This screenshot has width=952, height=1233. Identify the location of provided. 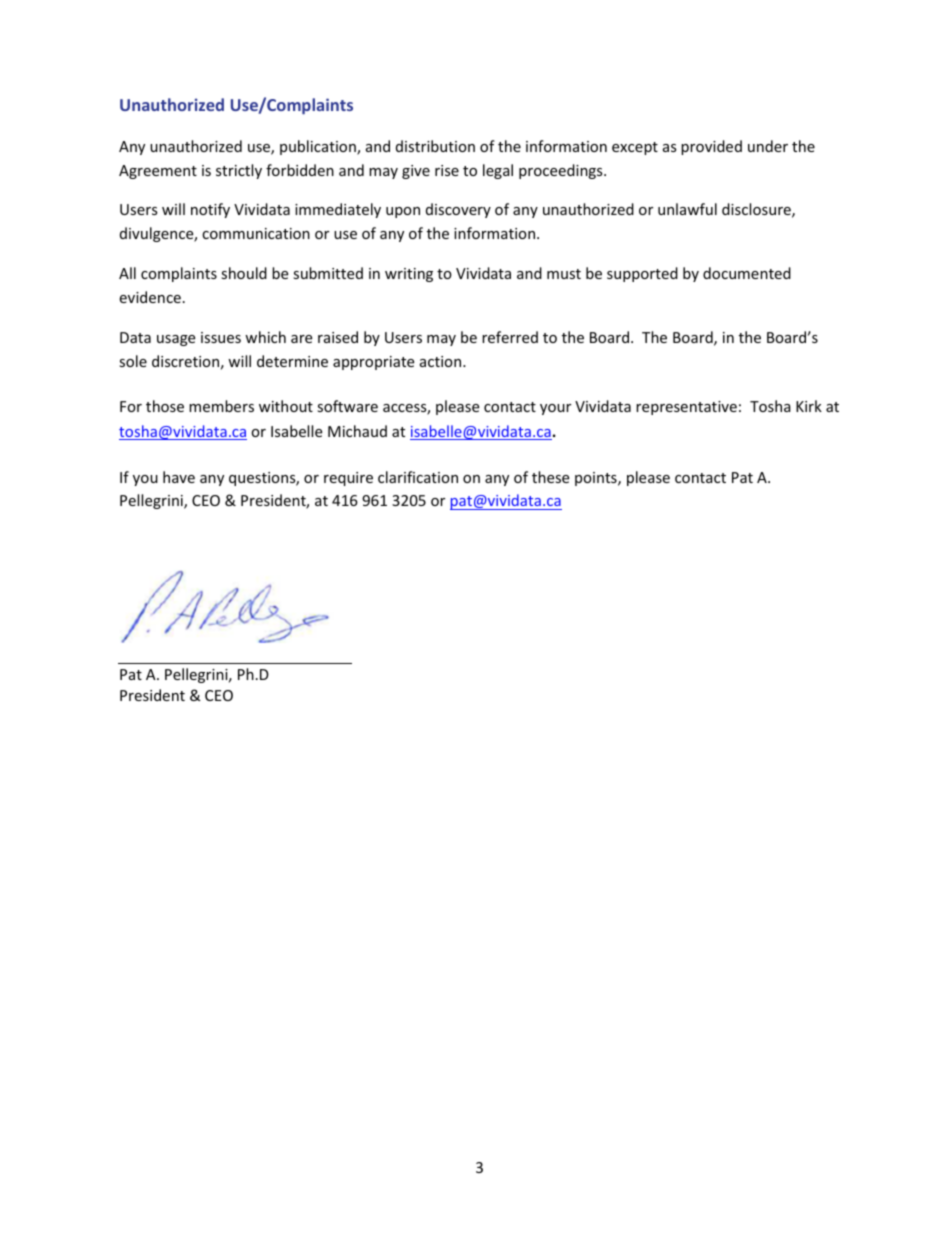
(711, 147).
